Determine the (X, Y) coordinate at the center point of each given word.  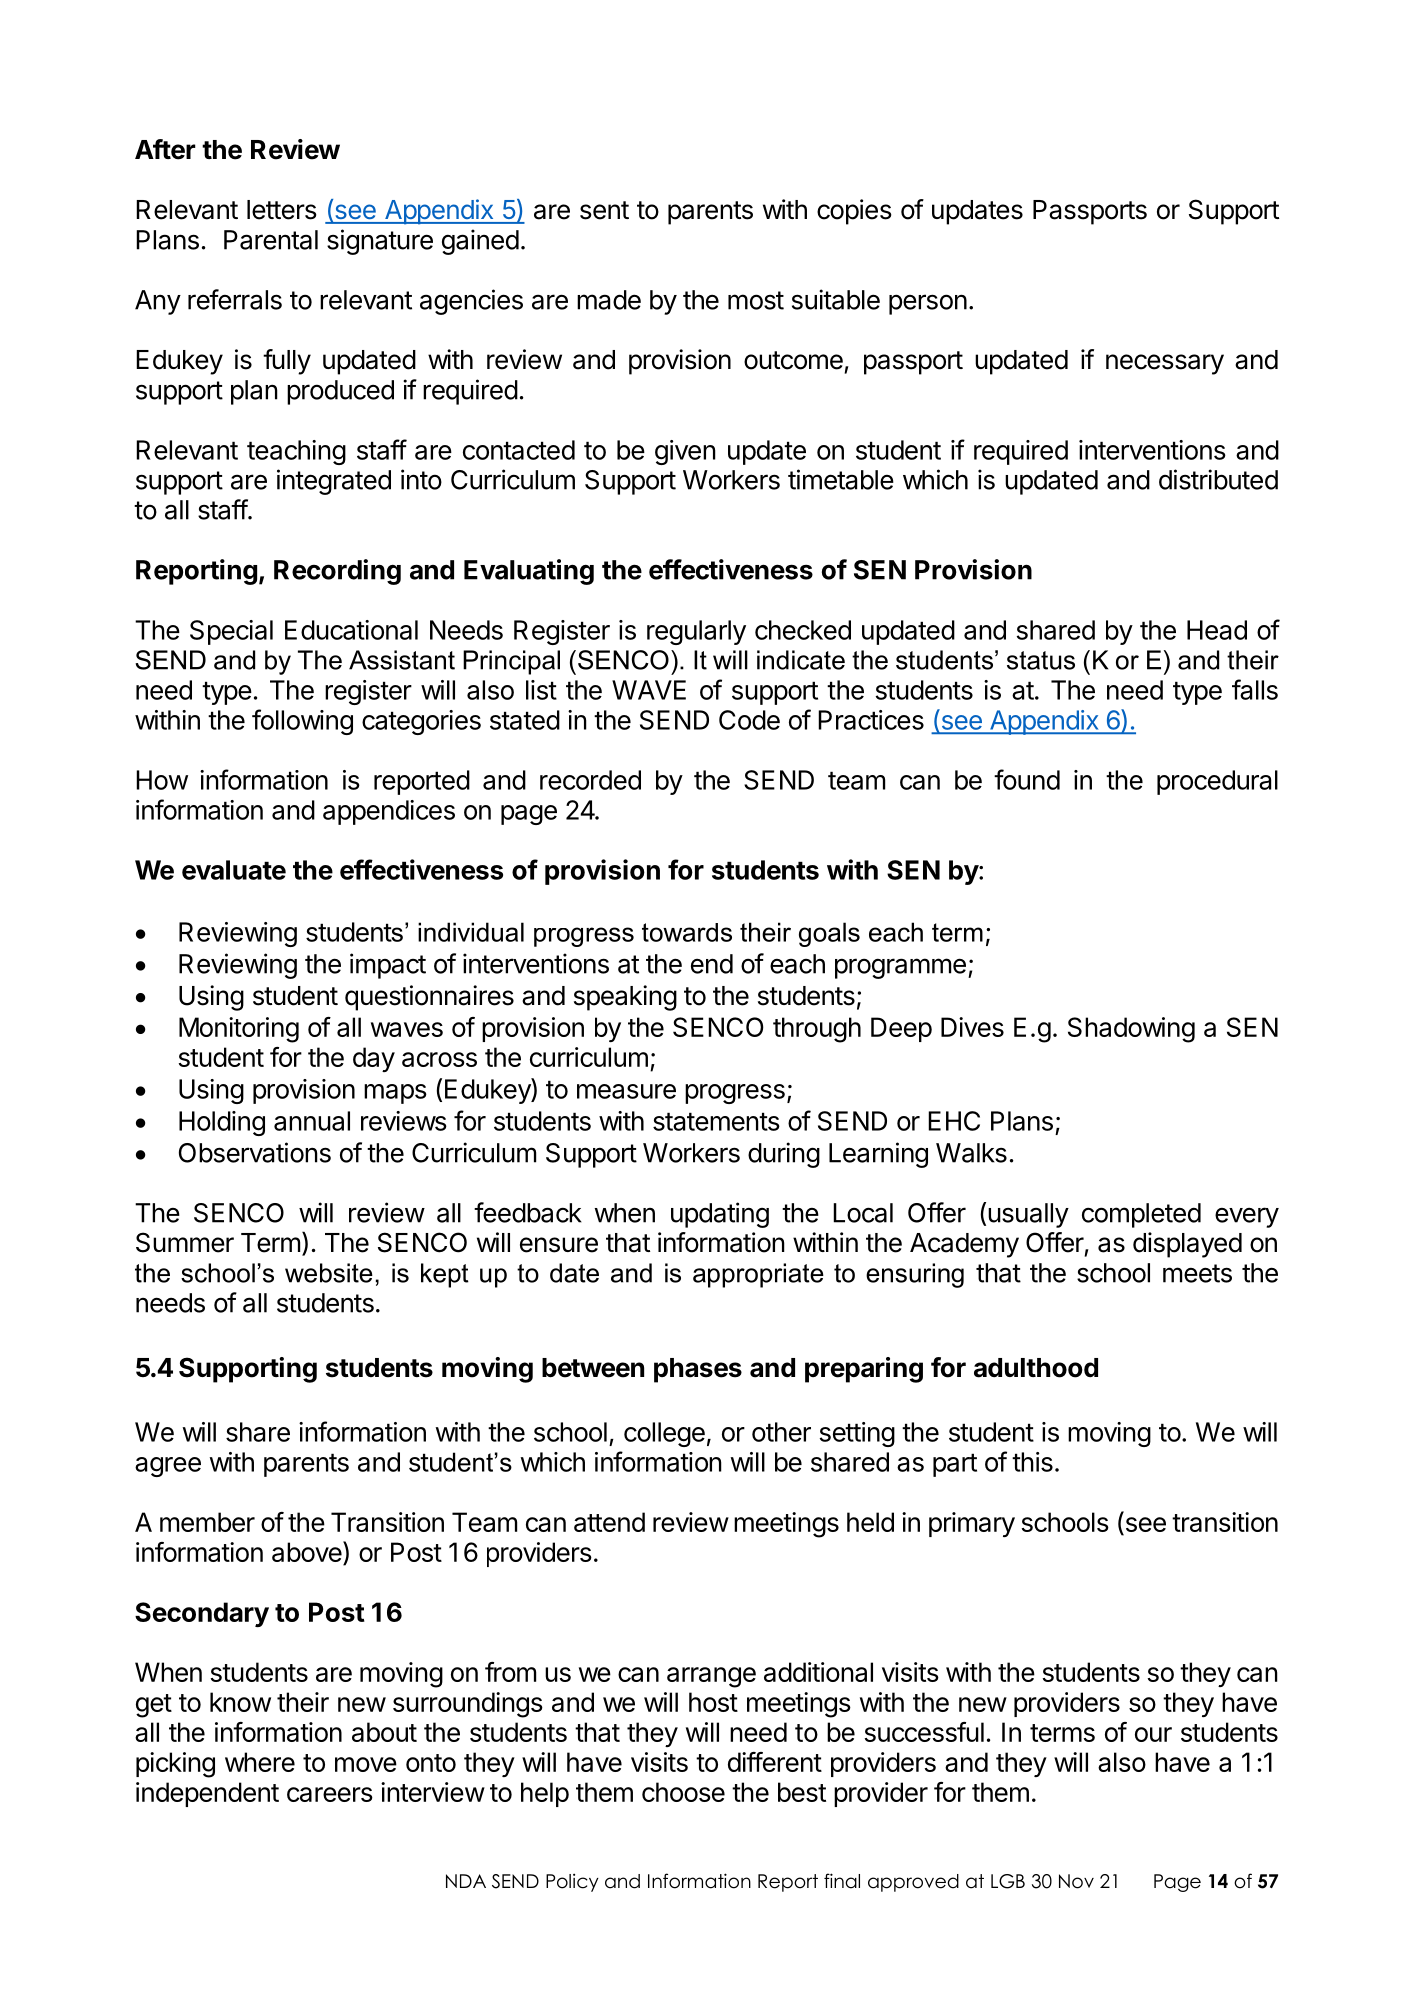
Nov (1076, 1881)
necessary (1165, 364)
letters (282, 210)
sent (604, 210)
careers (330, 1794)
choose (683, 1792)
